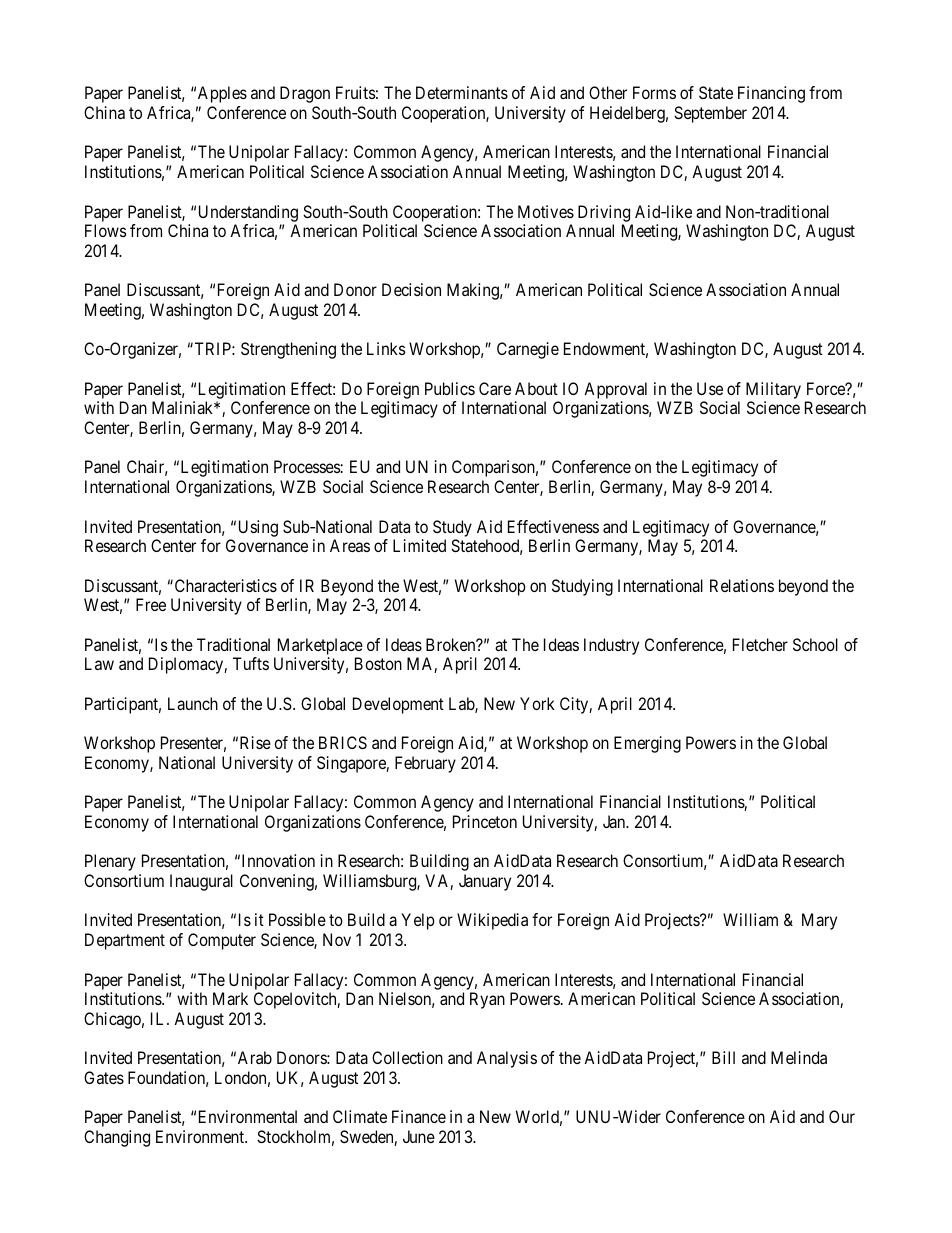 This document has width=952, height=1233. Describe the element at coordinates (710, 114) in the document. I see `September` at that location.
